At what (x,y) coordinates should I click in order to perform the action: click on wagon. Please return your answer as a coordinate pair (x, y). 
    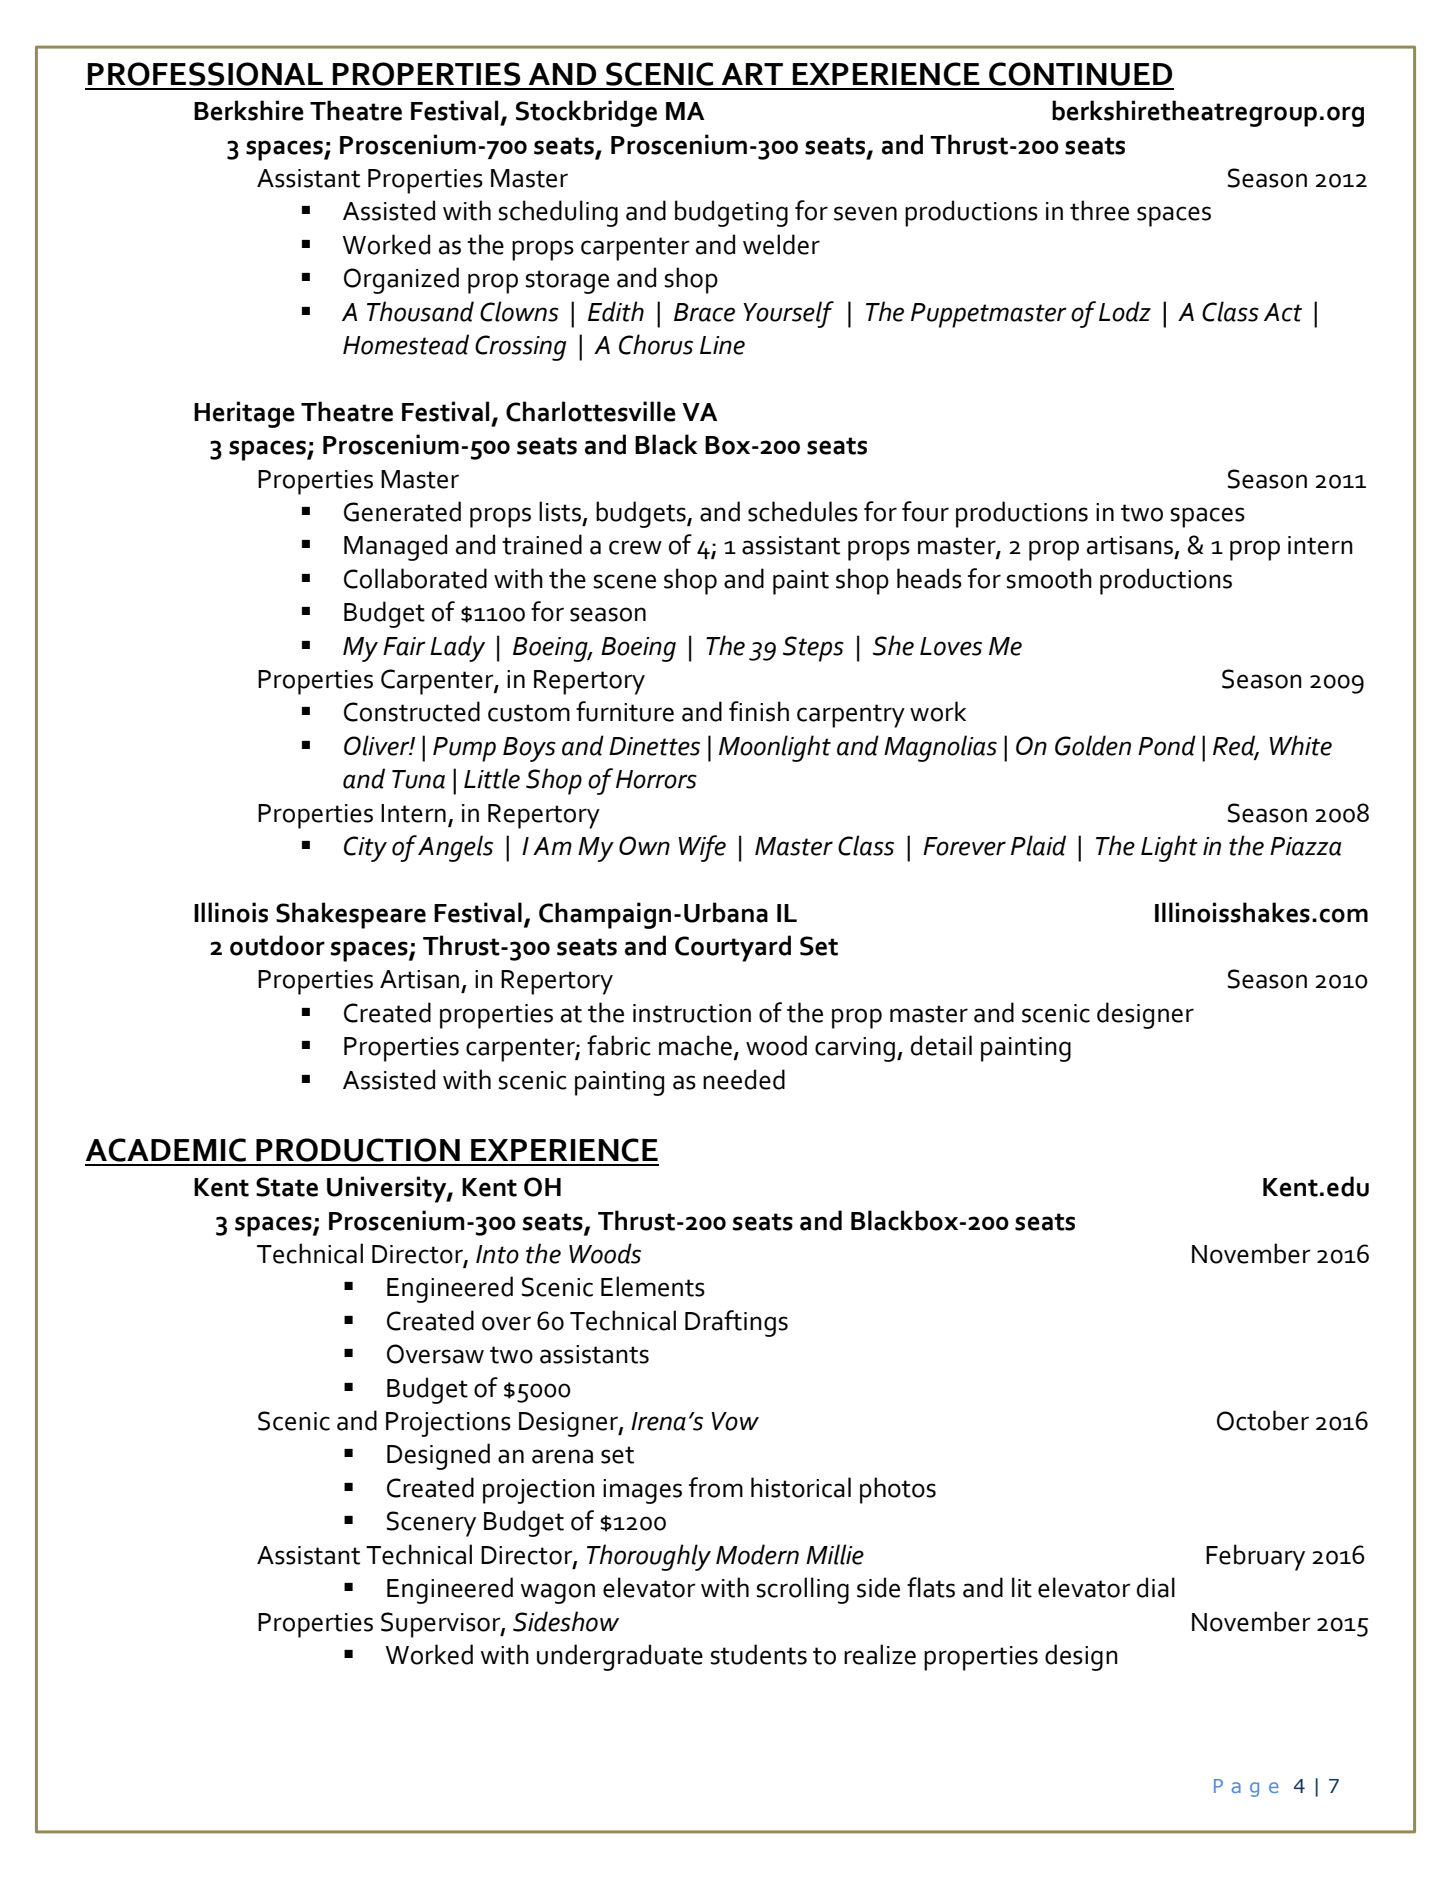
    Looking at the image, I should click on (558, 1593).
